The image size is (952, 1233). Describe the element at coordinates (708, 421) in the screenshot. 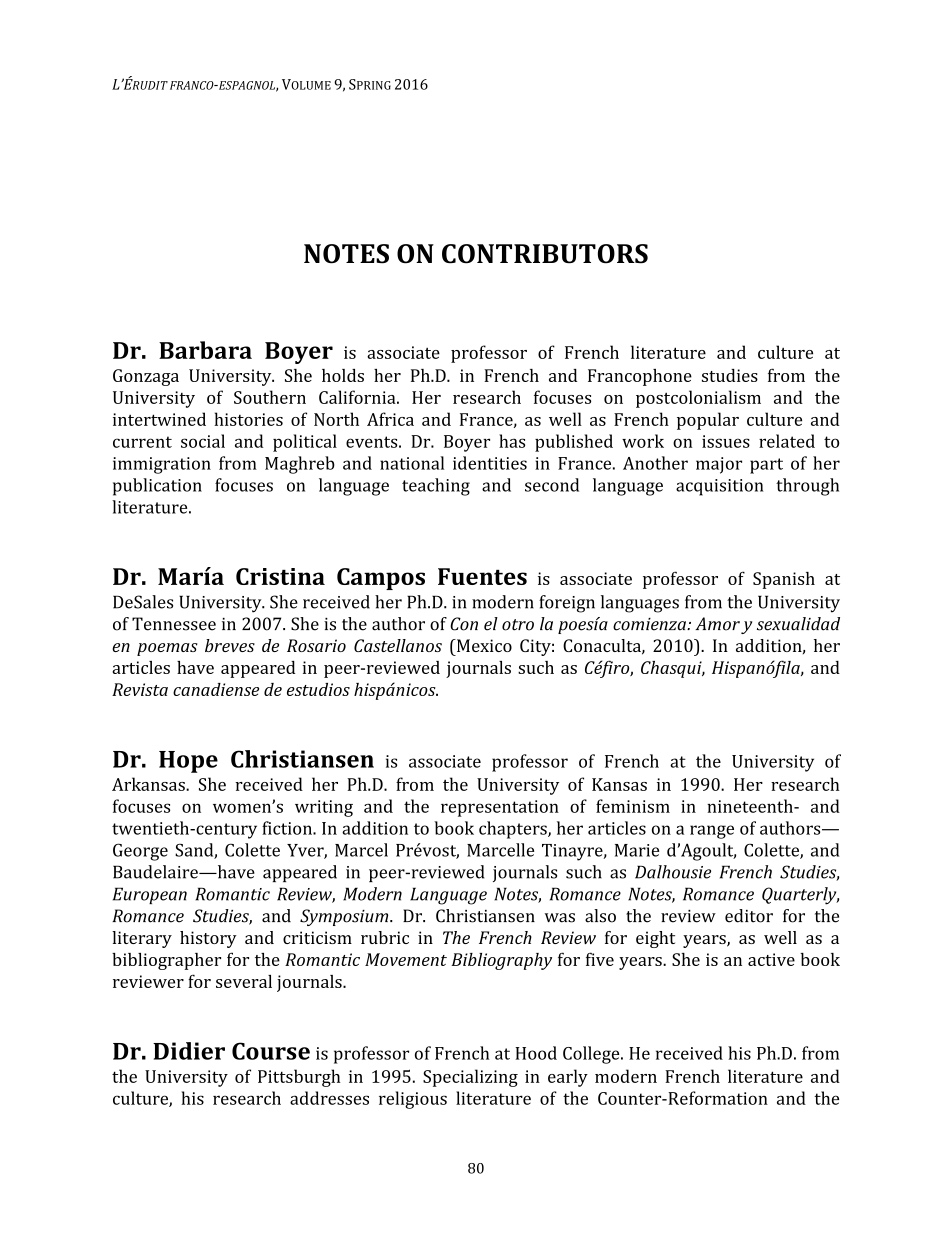

I see `popular` at that location.
